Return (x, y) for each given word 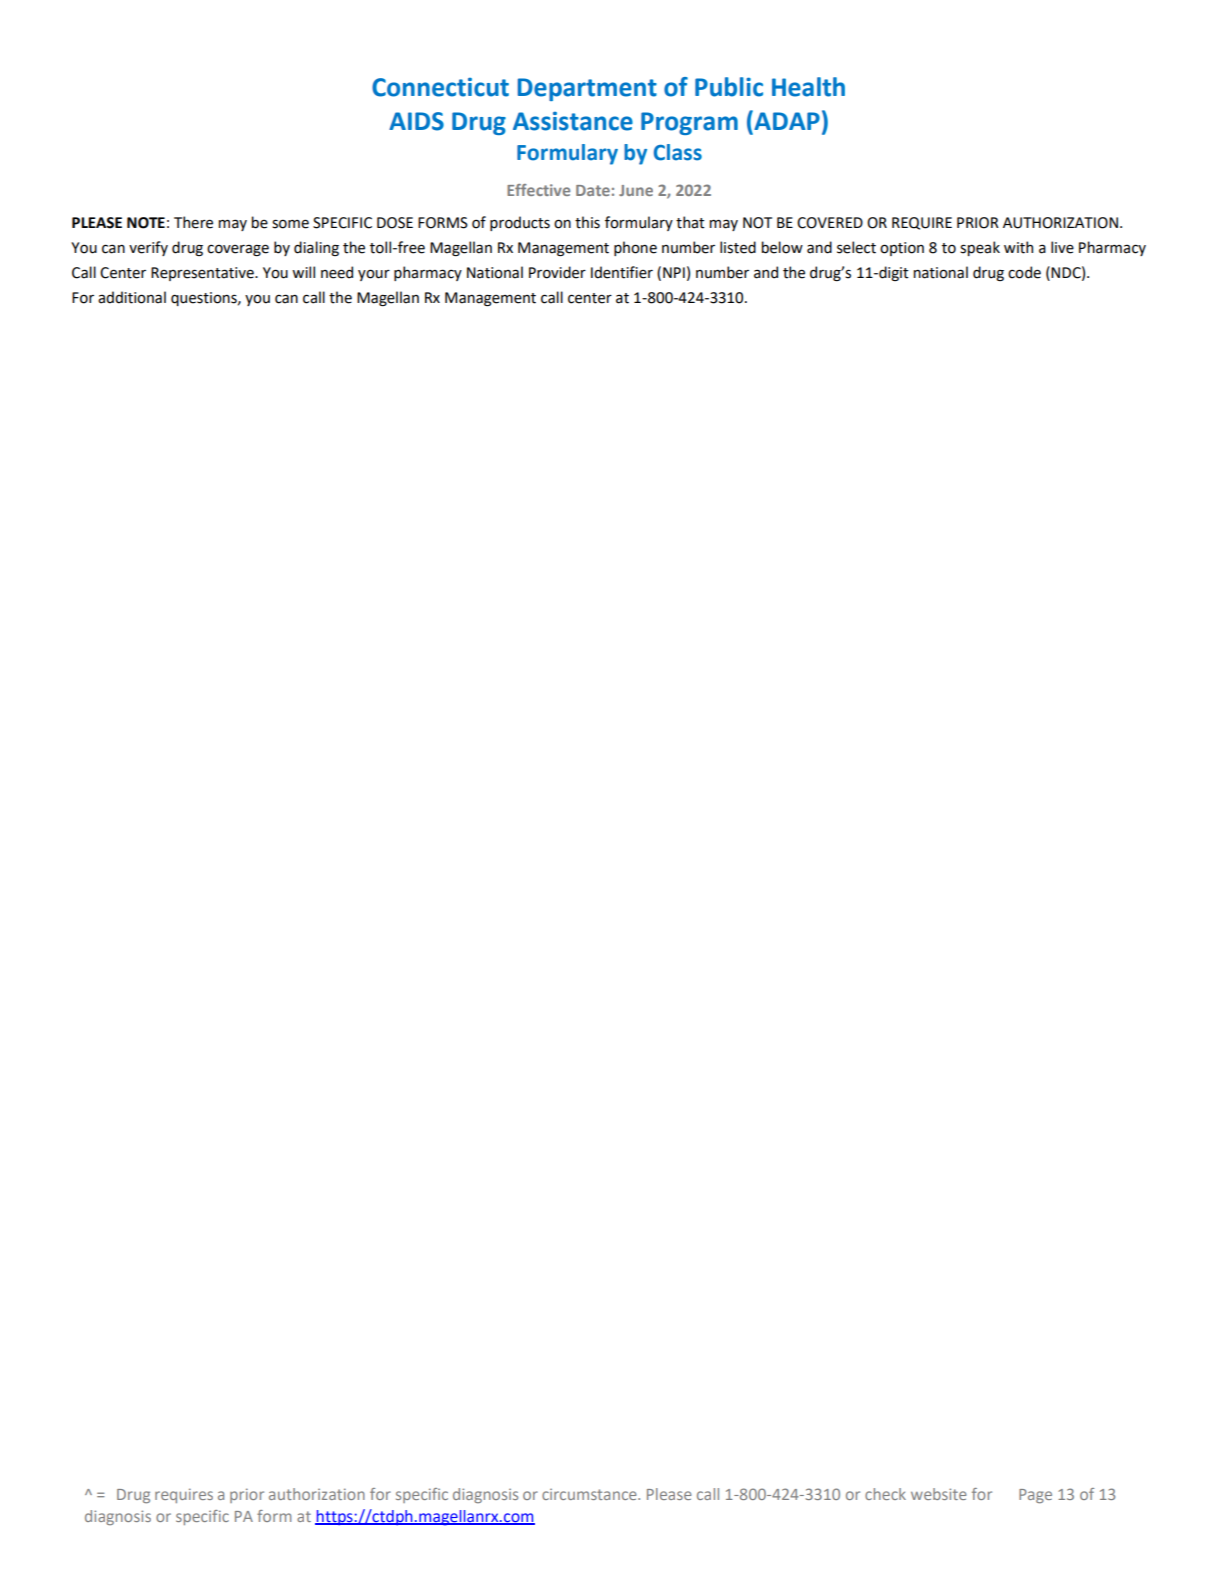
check (885, 1494)
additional (132, 297)
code (1024, 272)
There (193, 222)
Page (1035, 1496)
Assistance (573, 121)
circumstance (590, 1494)
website (939, 1494)
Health (808, 87)
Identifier (622, 272)
